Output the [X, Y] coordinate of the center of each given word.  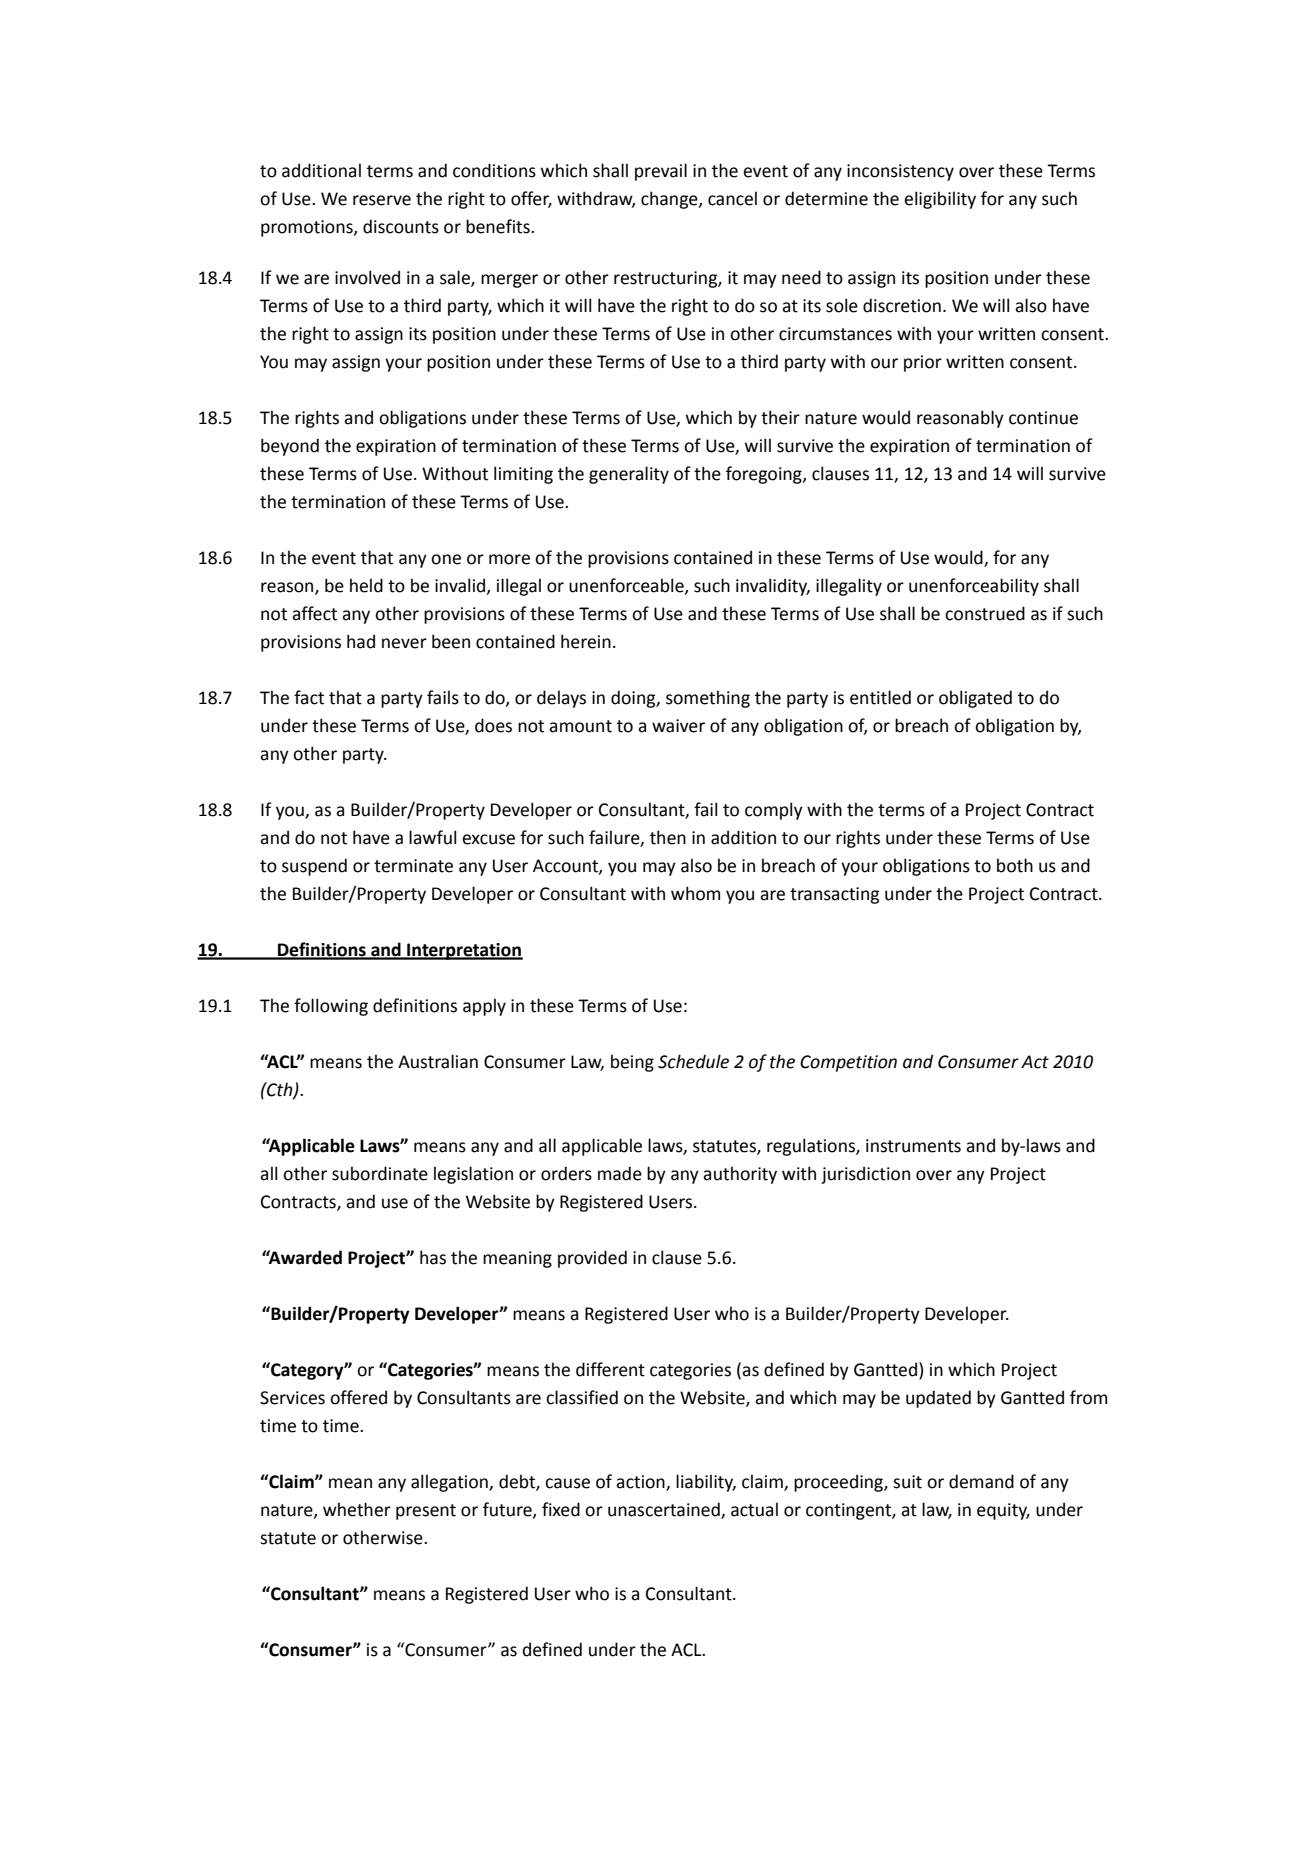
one [446, 559]
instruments [913, 1146]
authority [740, 1175]
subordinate [380, 1173]
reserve [382, 200]
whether [357, 1509]
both [1015, 865]
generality [629, 475]
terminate [413, 866]
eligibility [940, 200]
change [670, 200]
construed [985, 613]
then [668, 837]
